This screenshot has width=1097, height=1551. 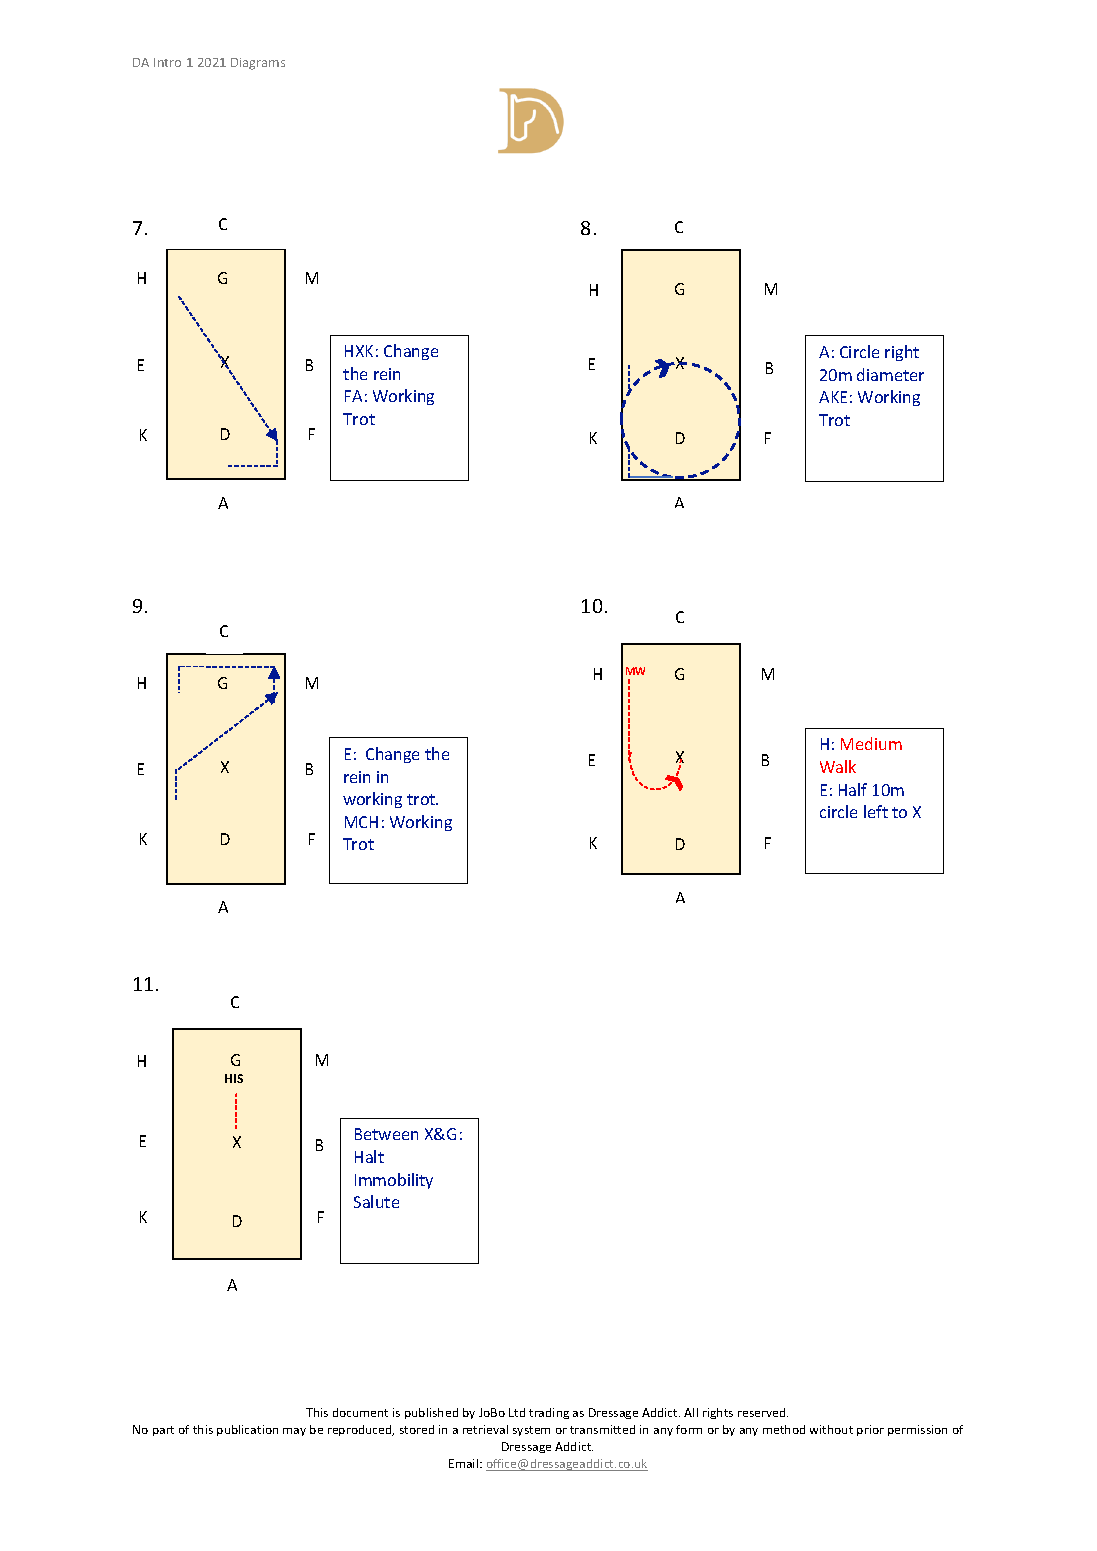 What do you see at coordinates (763, 1412) in the screenshot?
I see `reserved` at bounding box center [763, 1412].
